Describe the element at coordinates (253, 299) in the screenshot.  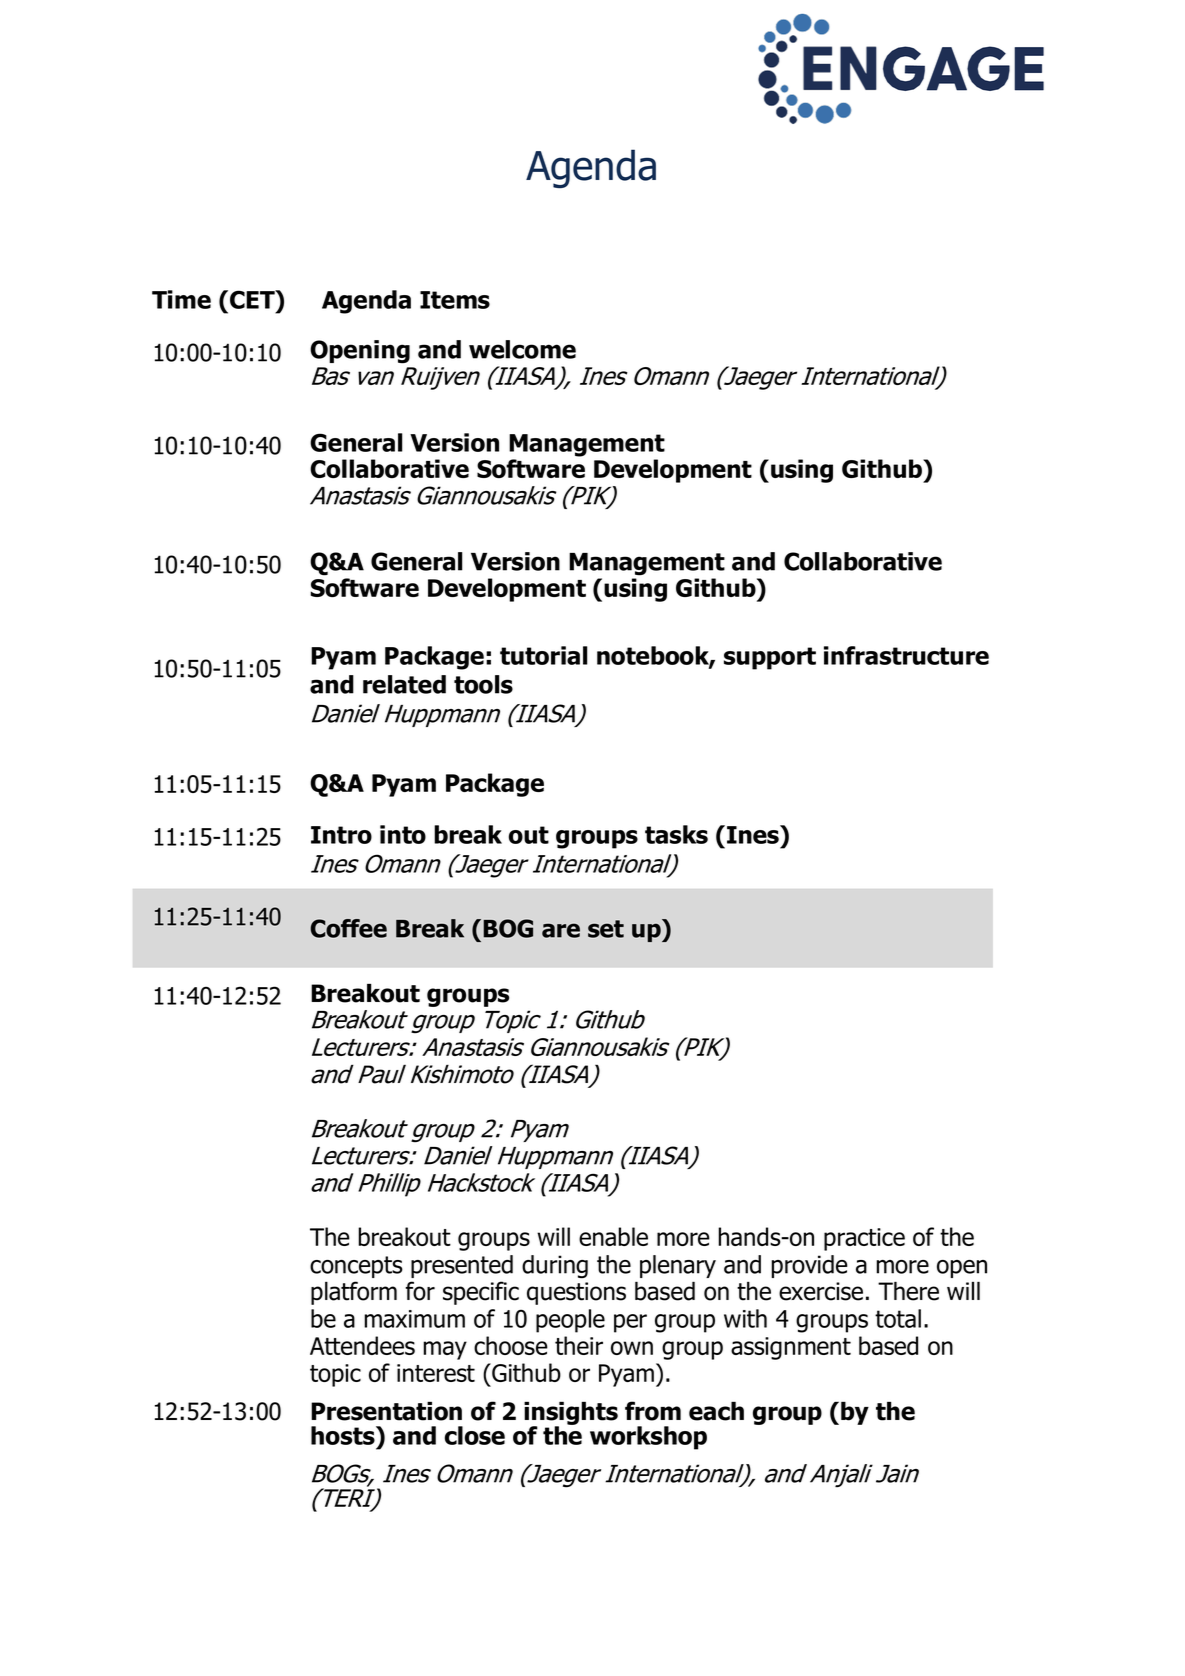
I see `CET` at that location.
